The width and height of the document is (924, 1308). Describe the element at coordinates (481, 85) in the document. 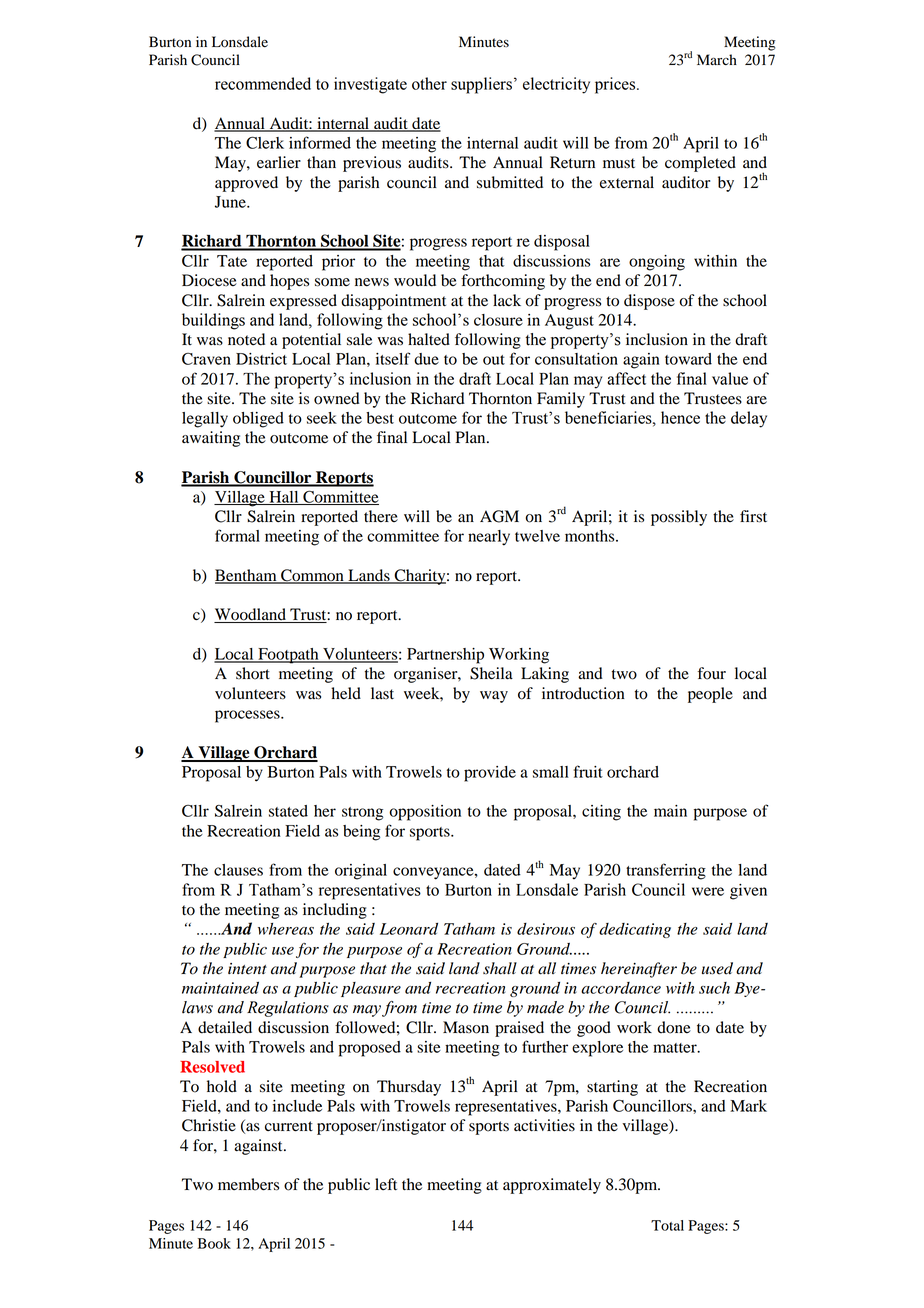

I see `suppliers` at that location.
